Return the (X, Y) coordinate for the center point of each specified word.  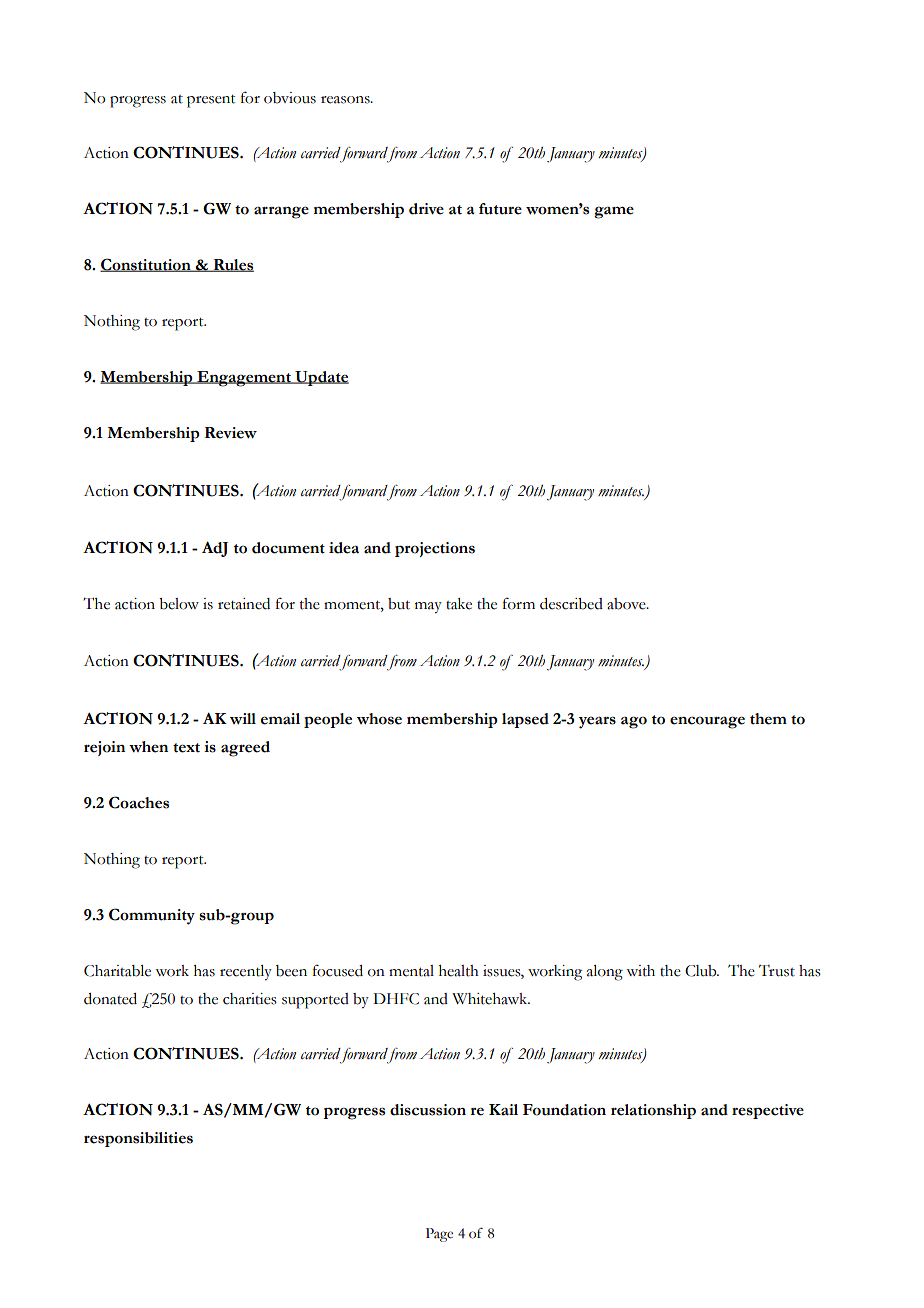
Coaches (139, 802)
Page (439, 1235)
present (211, 101)
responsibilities (138, 1139)
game (614, 212)
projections (435, 549)
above (627, 604)
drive (426, 209)
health (459, 971)
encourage (707, 722)
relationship (653, 1111)
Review (231, 433)
